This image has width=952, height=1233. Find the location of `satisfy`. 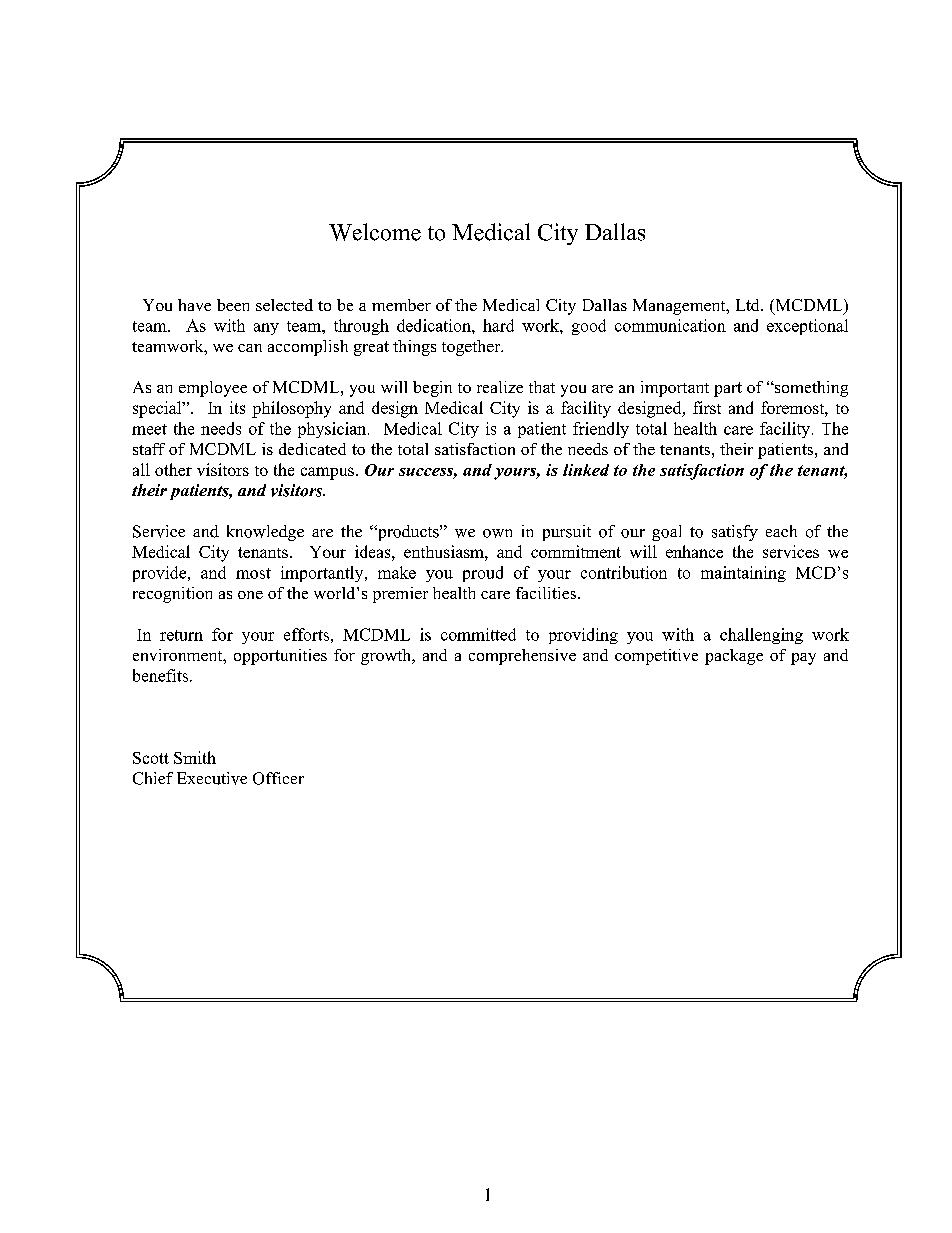

satisfy is located at coordinates (735, 533).
